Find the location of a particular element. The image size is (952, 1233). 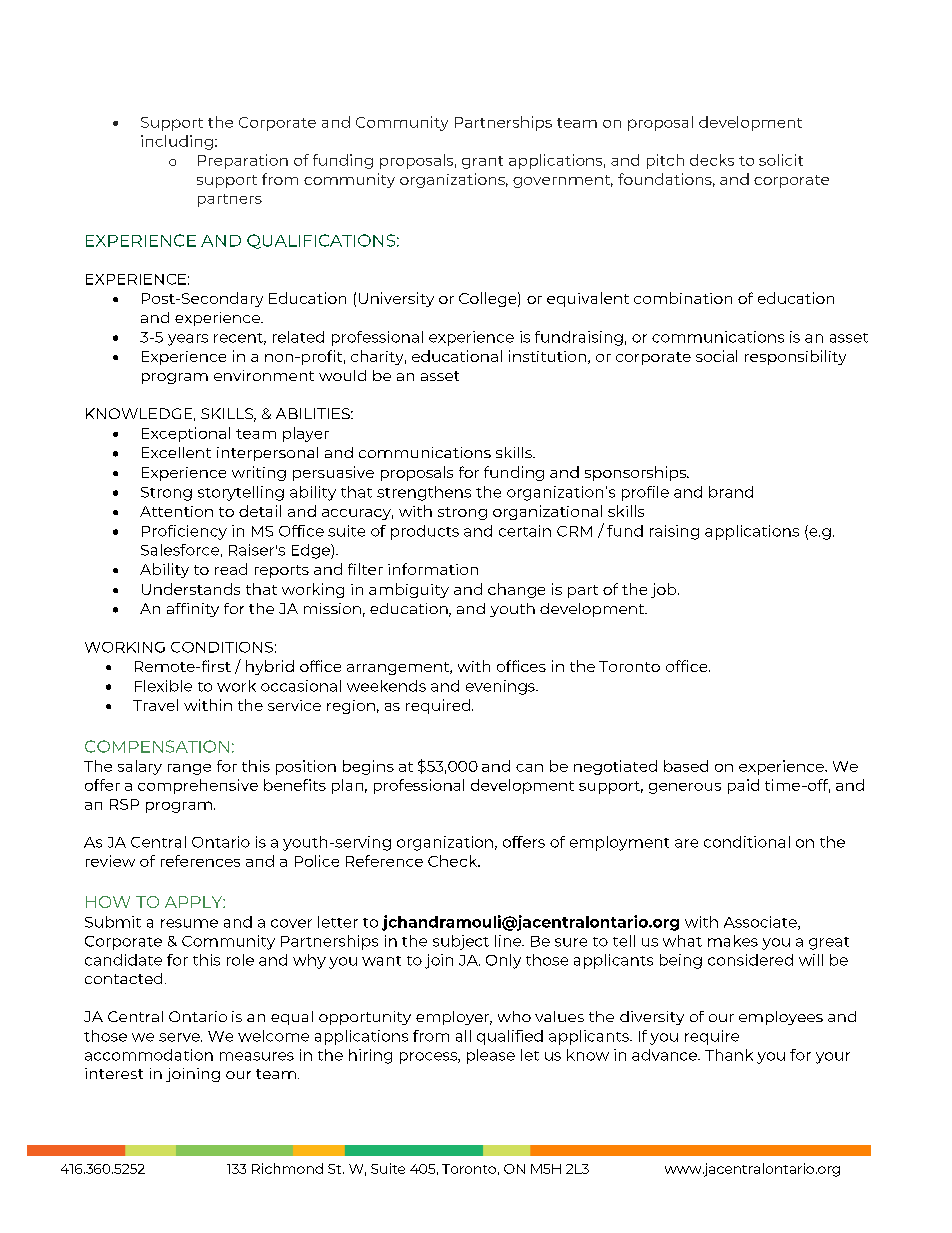

Richmond is located at coordinates (287, 1168).
